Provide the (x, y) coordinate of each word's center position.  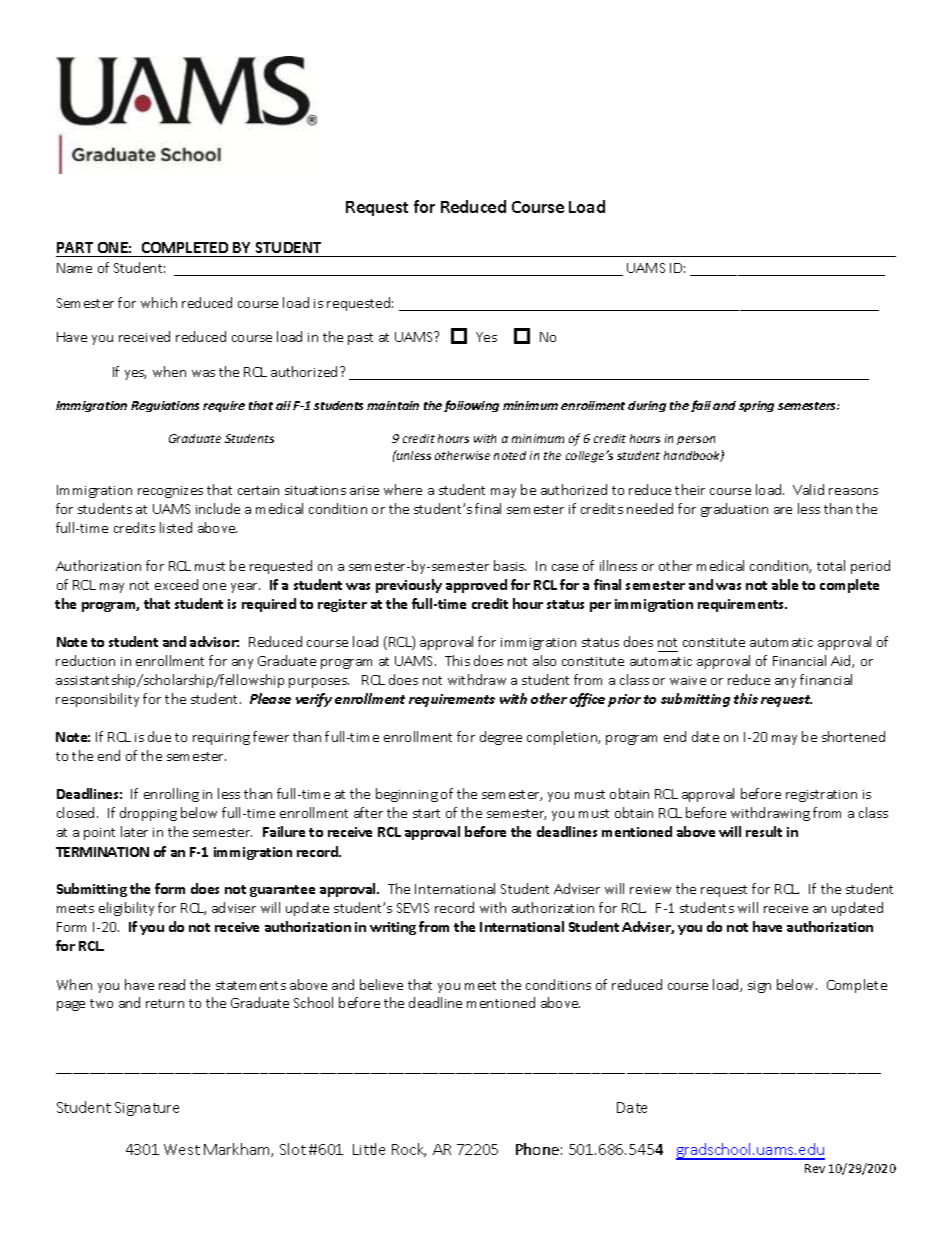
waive (688, 680)
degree (501, 738)
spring (756, 406)
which (159, 302)
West (182, 1149)
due (159, 736)
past (360, 339)
